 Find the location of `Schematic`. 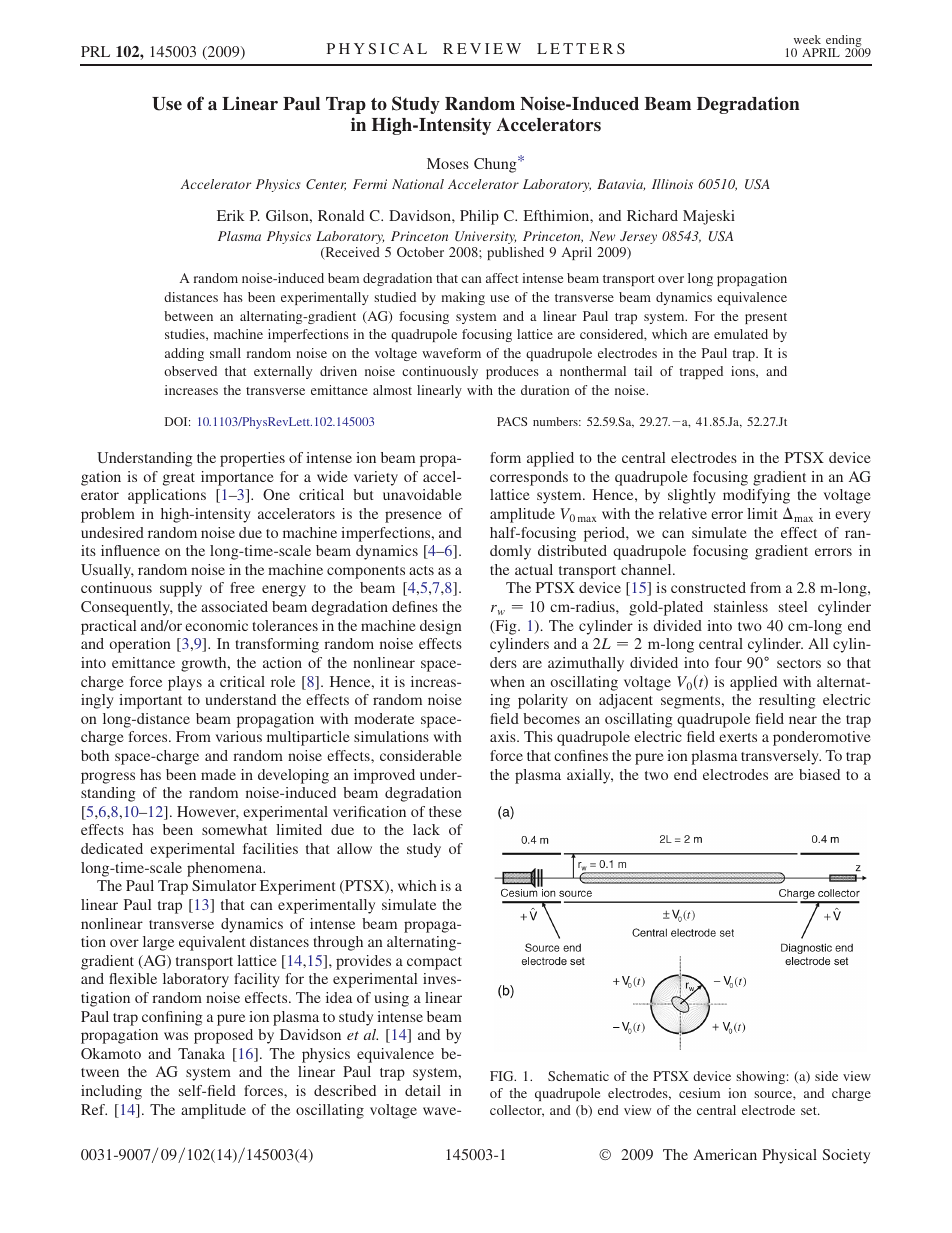

Schematic is located at coordinates (578, 1076).
